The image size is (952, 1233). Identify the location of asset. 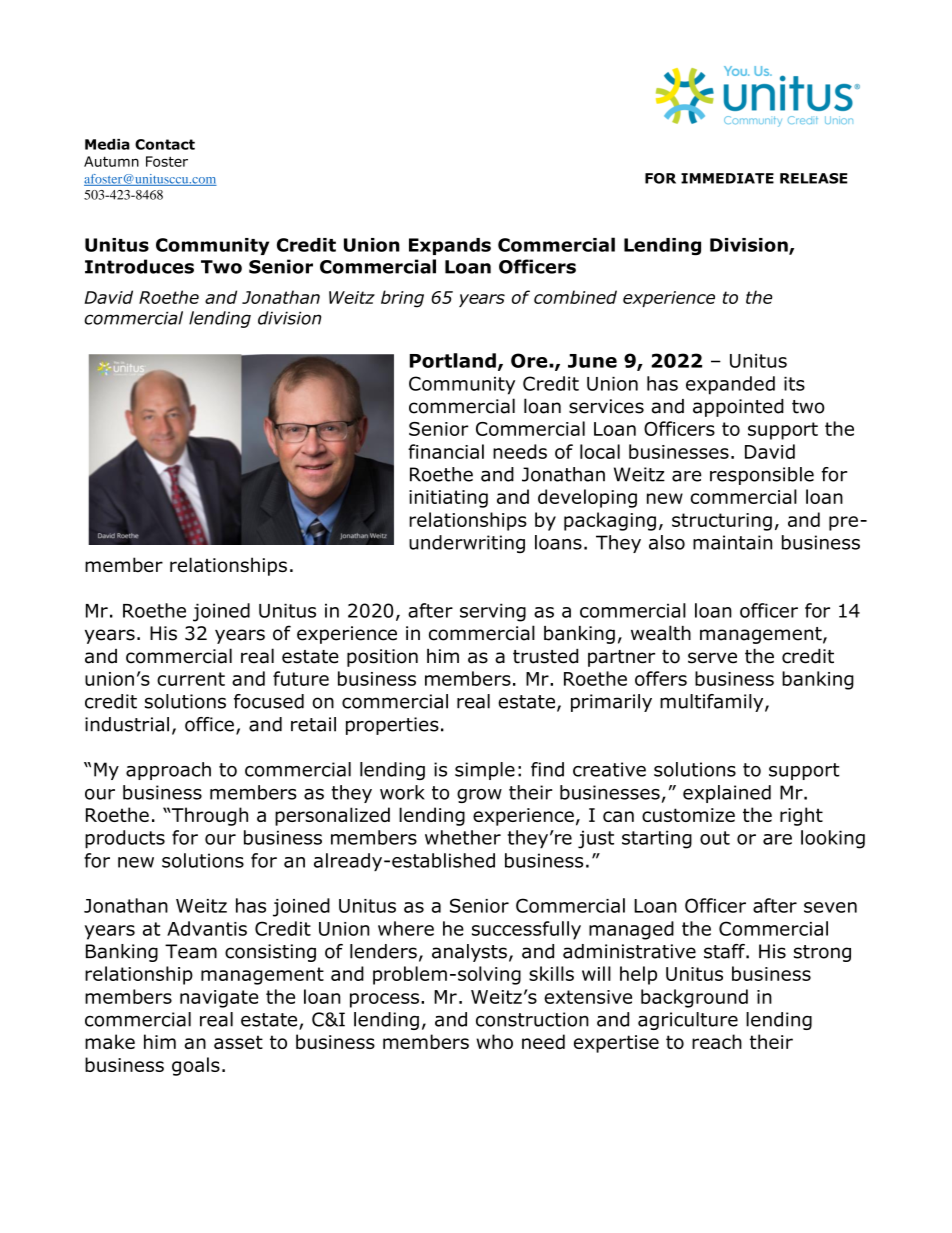
(238, 1042).
